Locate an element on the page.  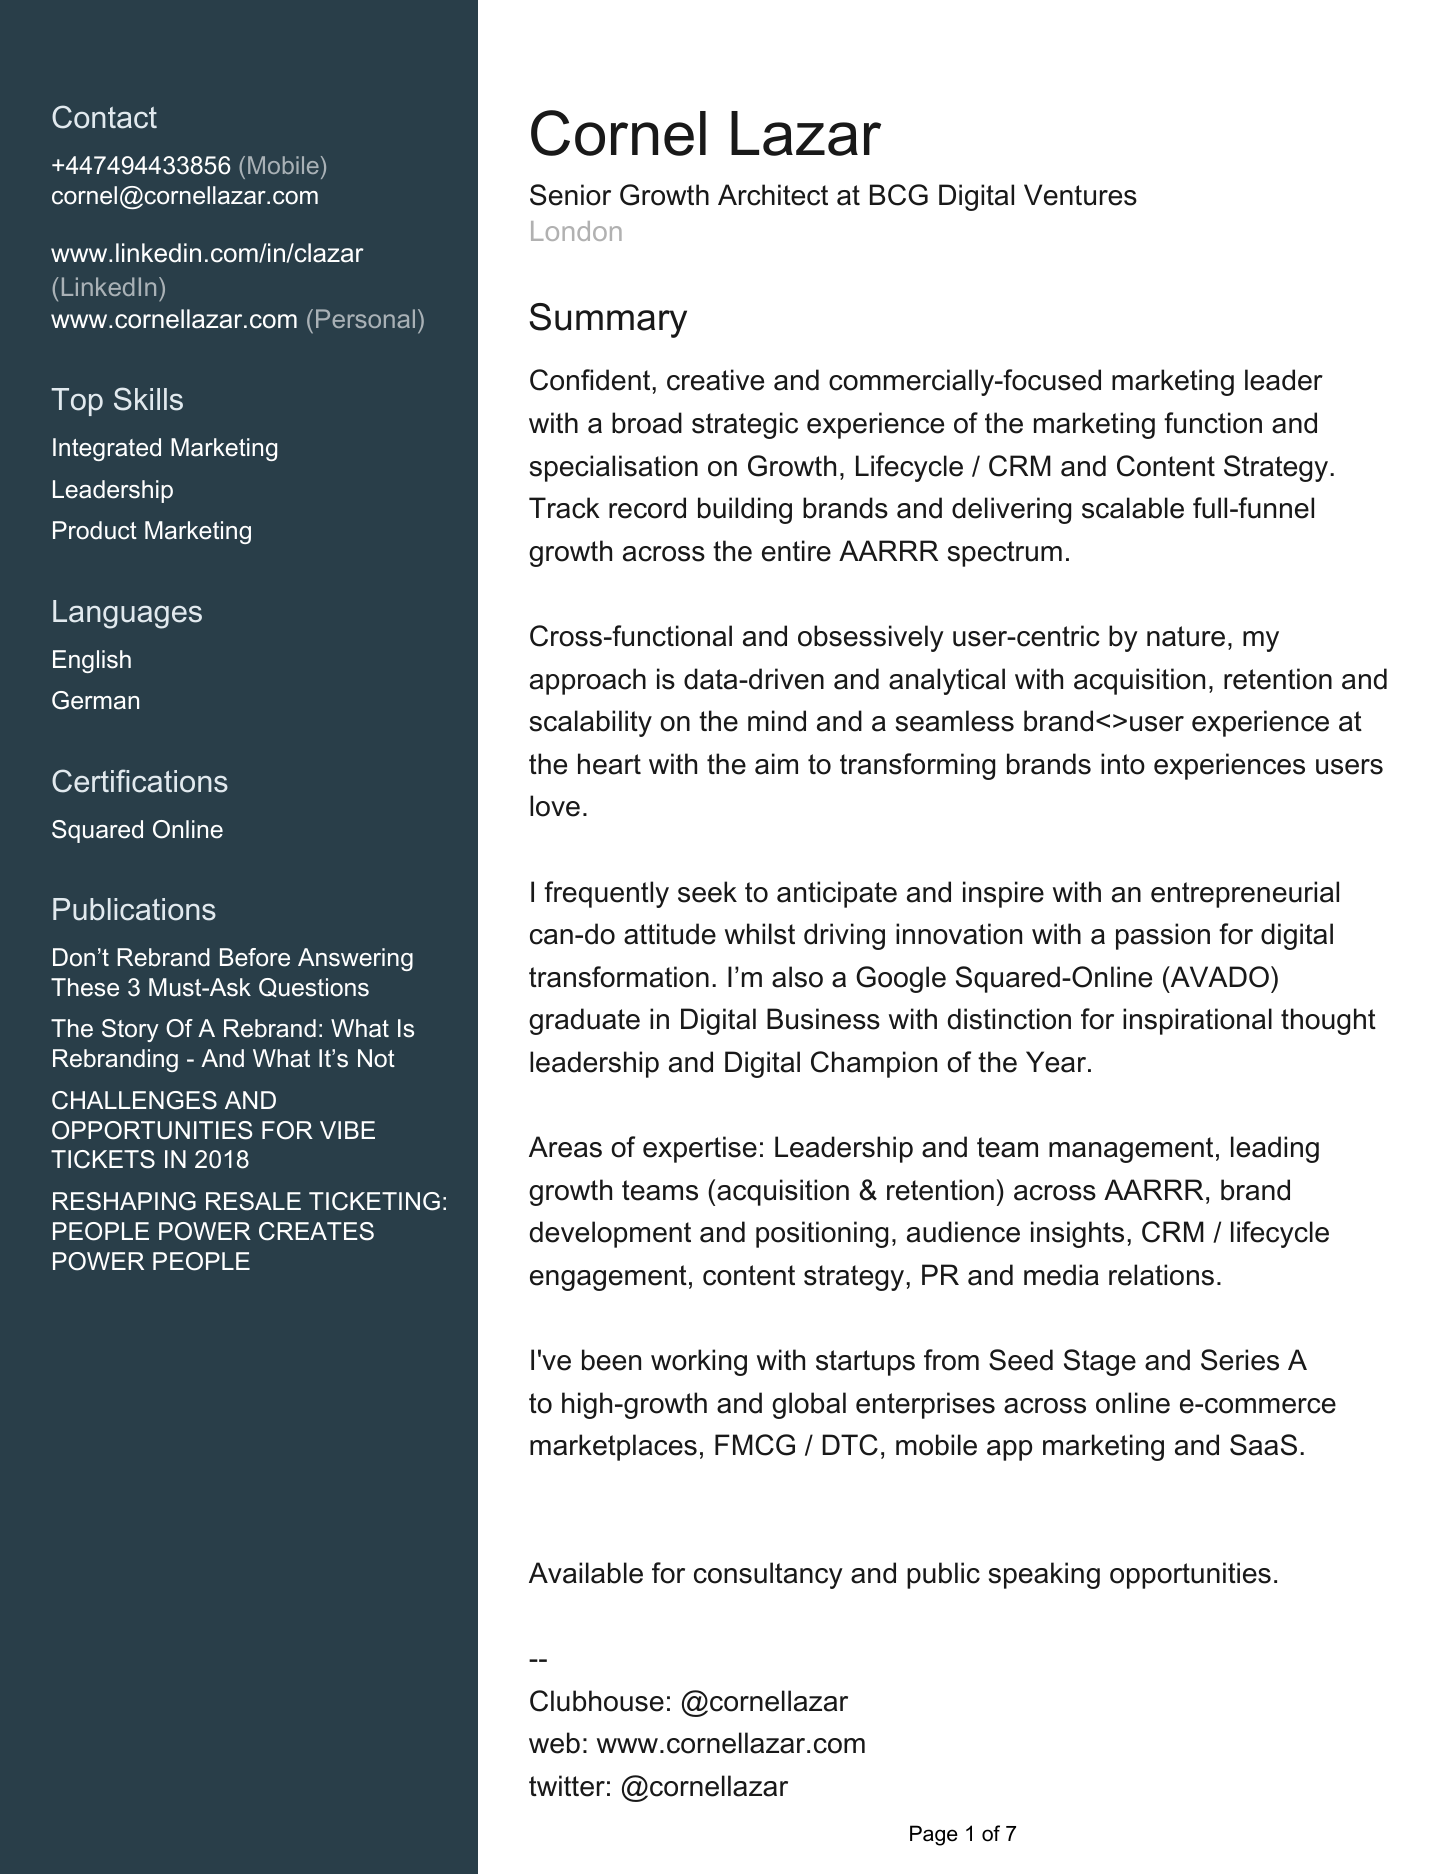
Architect is located at coordinates (773, 195).
